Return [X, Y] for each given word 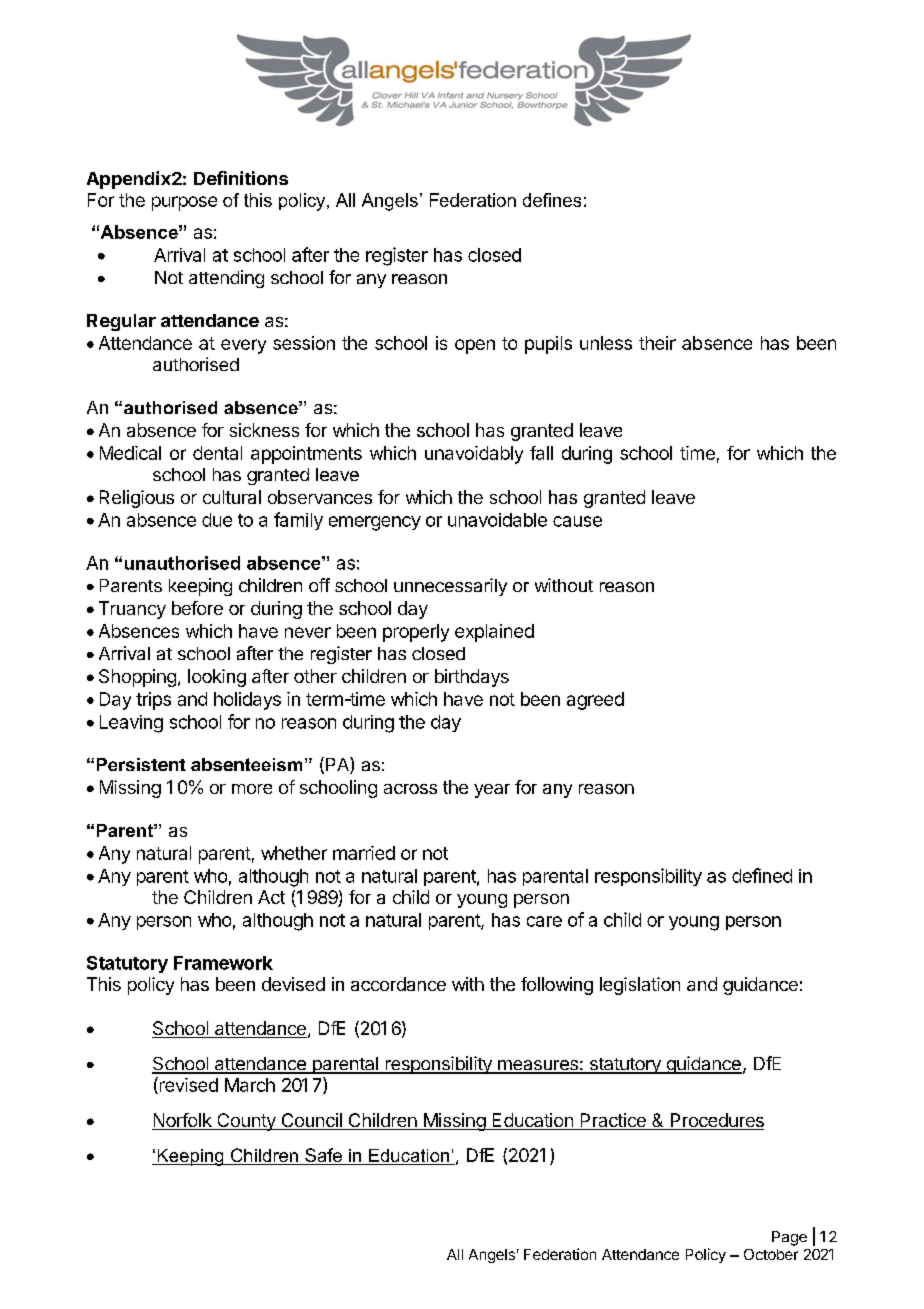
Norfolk [183, 1121]
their [657, 343]
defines [552, 200]
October [771, 1254]
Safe [323, 1156]
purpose [184, 203]
